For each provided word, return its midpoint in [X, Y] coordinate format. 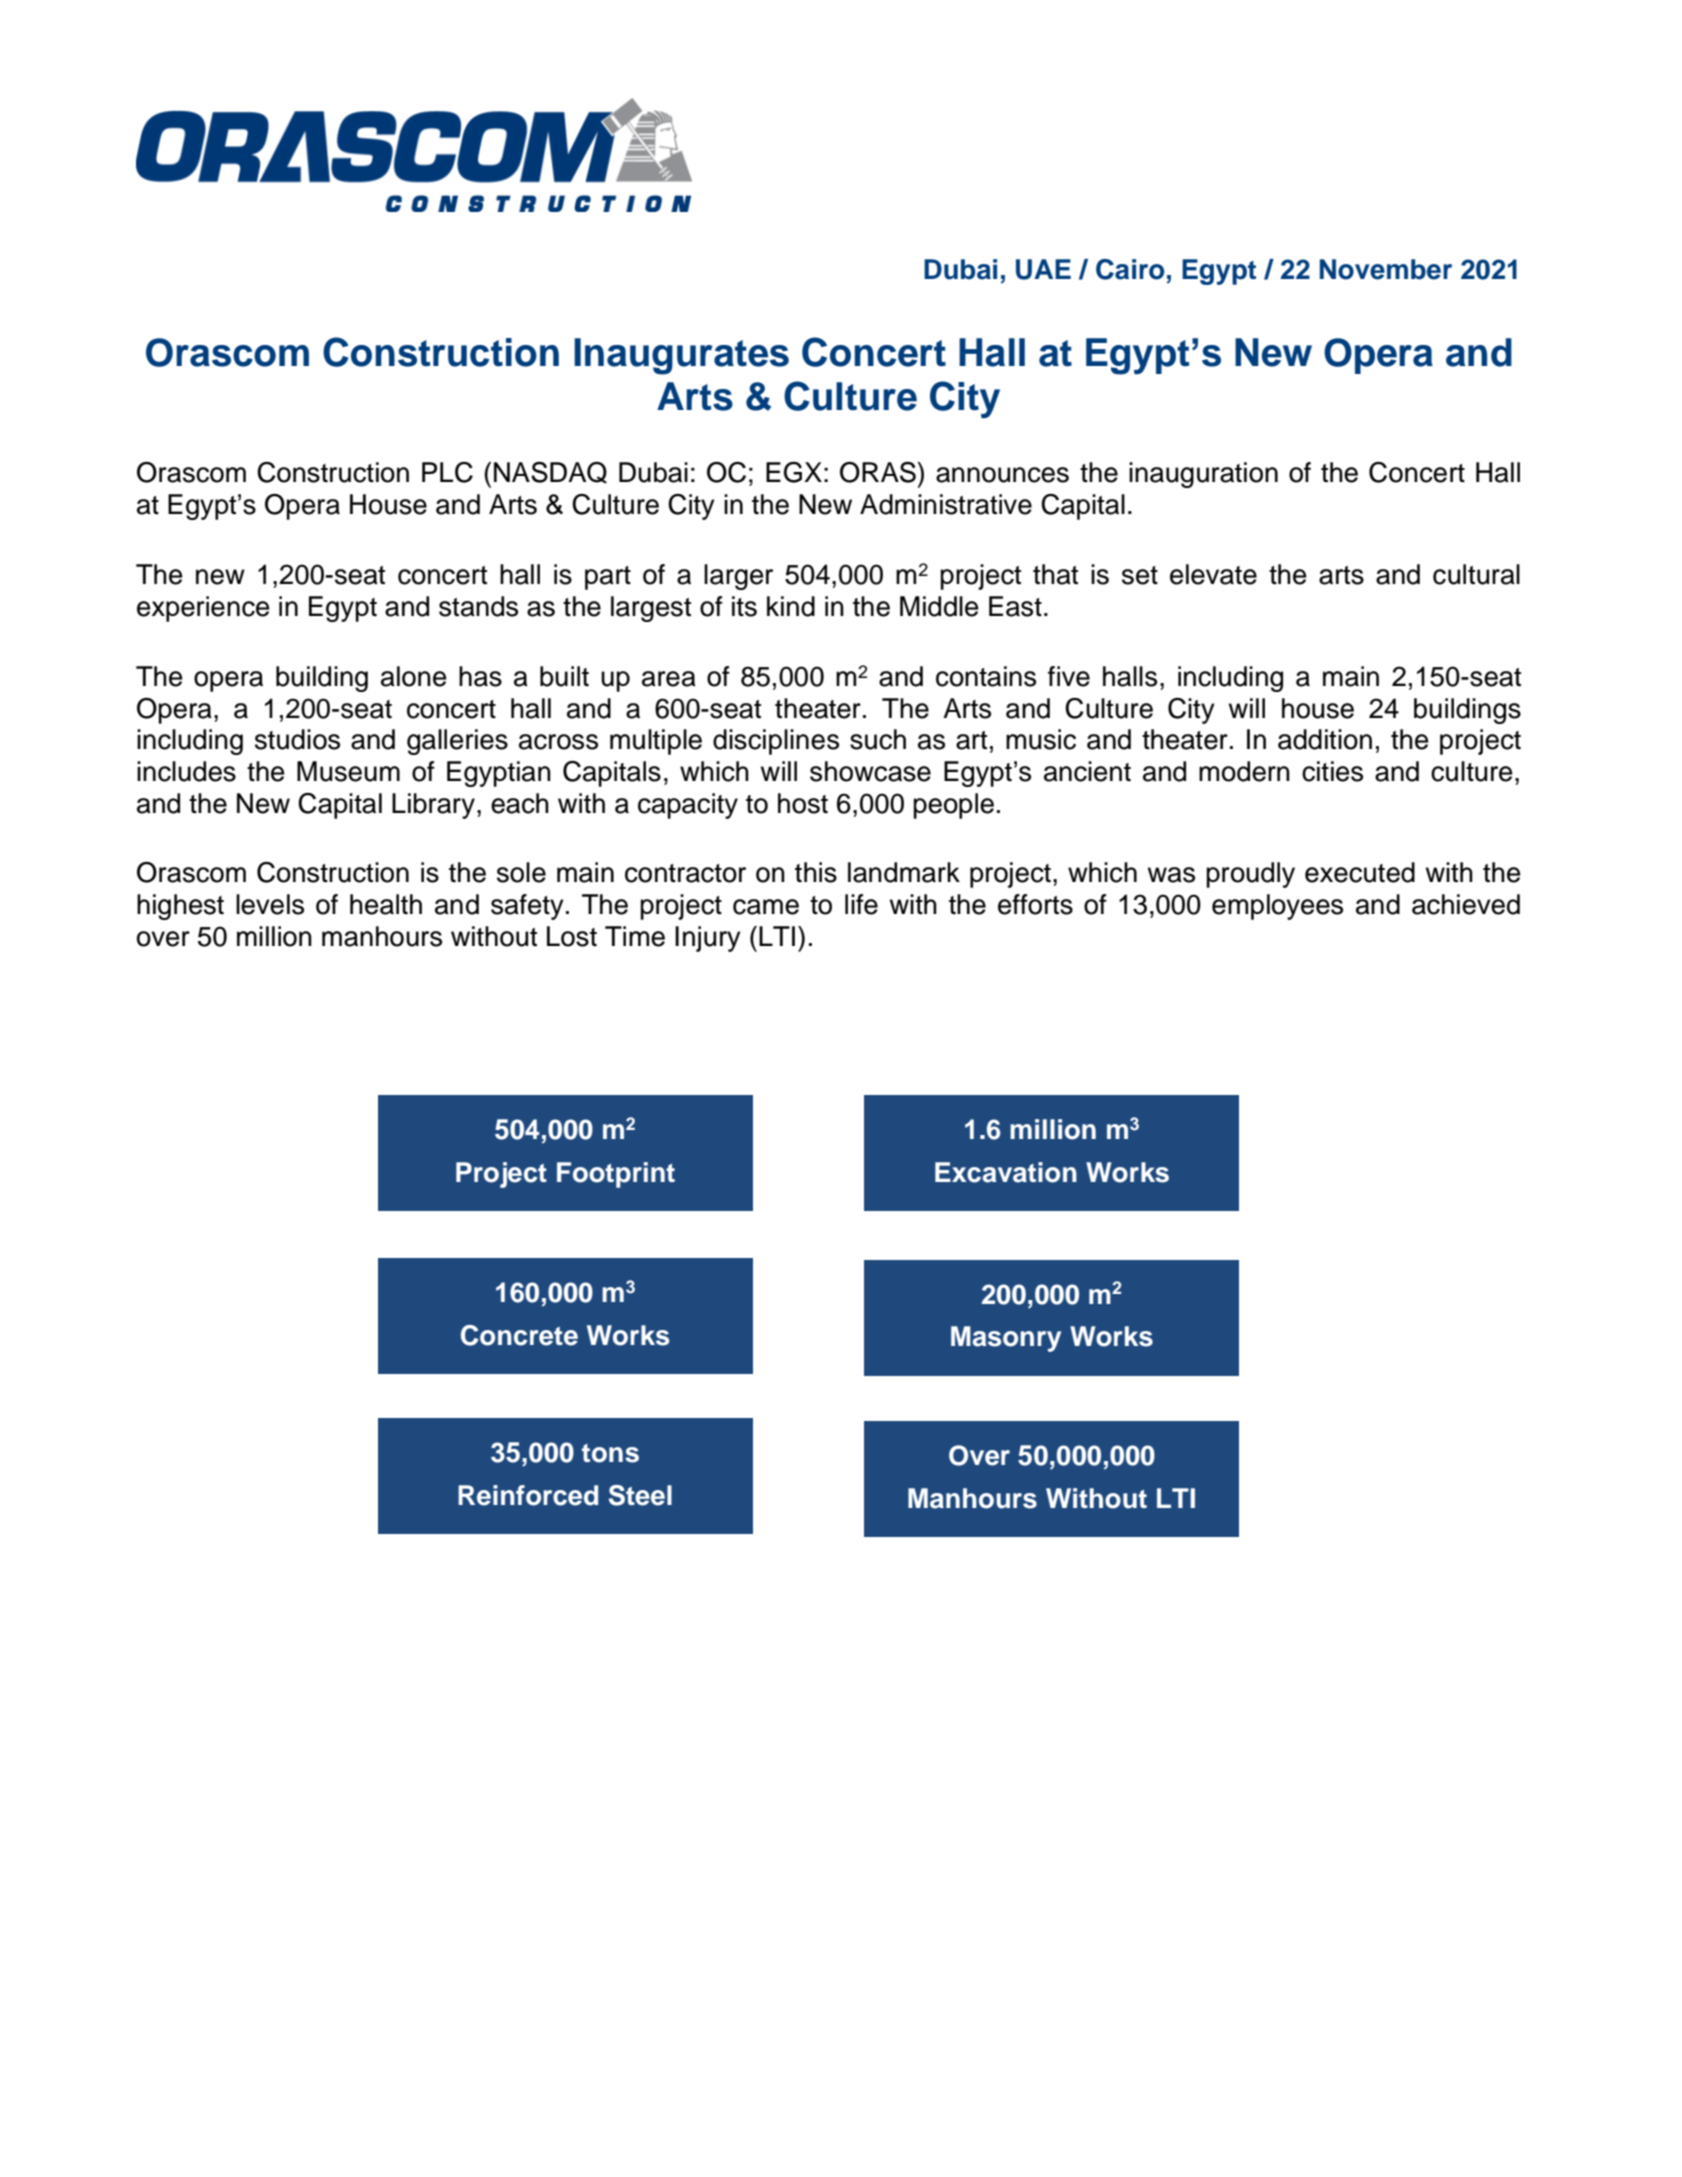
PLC [447, 472]
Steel [640, 1495]
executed [1360, 872]
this [816, 872]
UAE [1043, 269]
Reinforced [528, 1495]
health [386, 904]
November [1386, 269]
